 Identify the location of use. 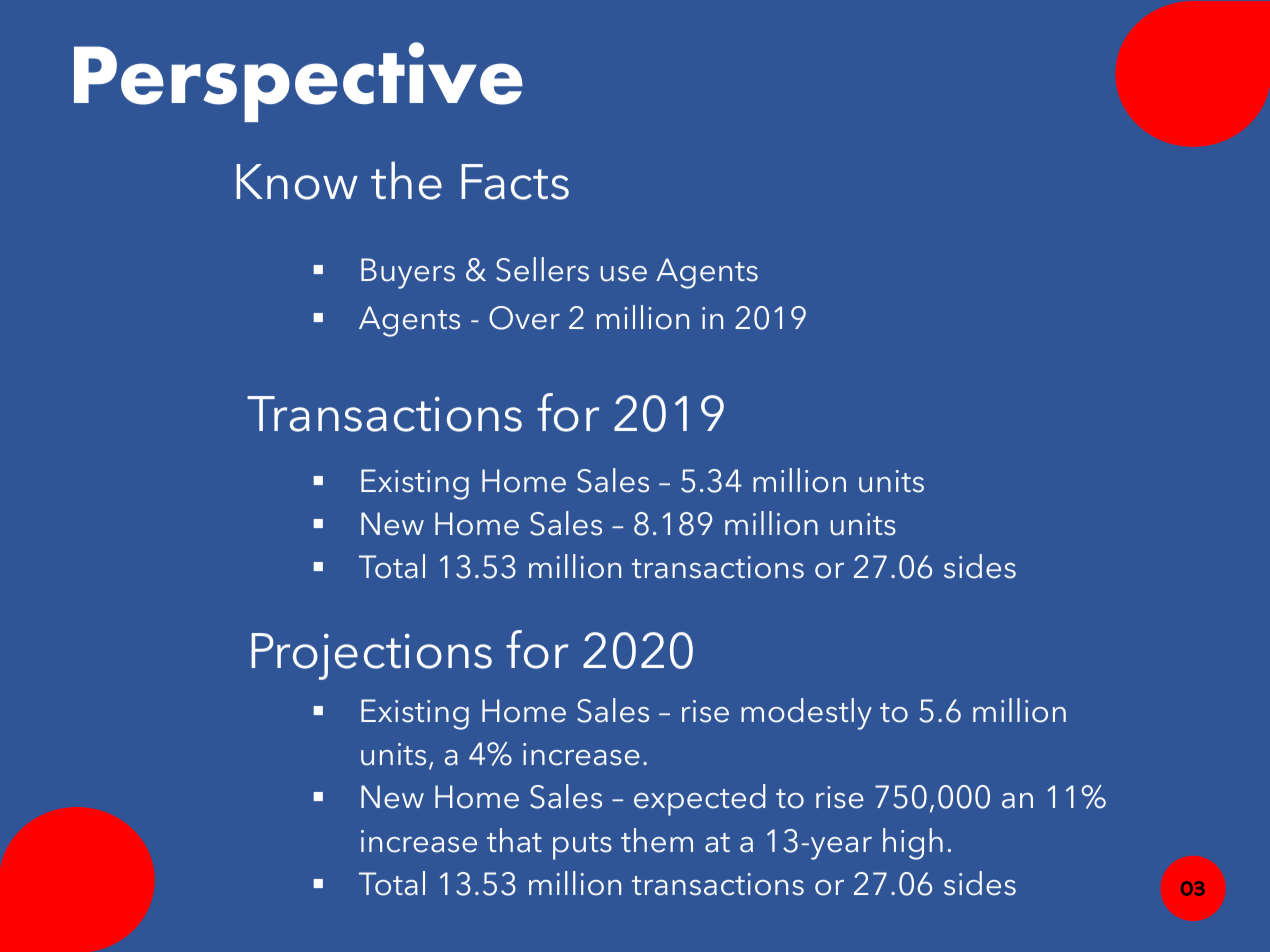
(624, 274).
